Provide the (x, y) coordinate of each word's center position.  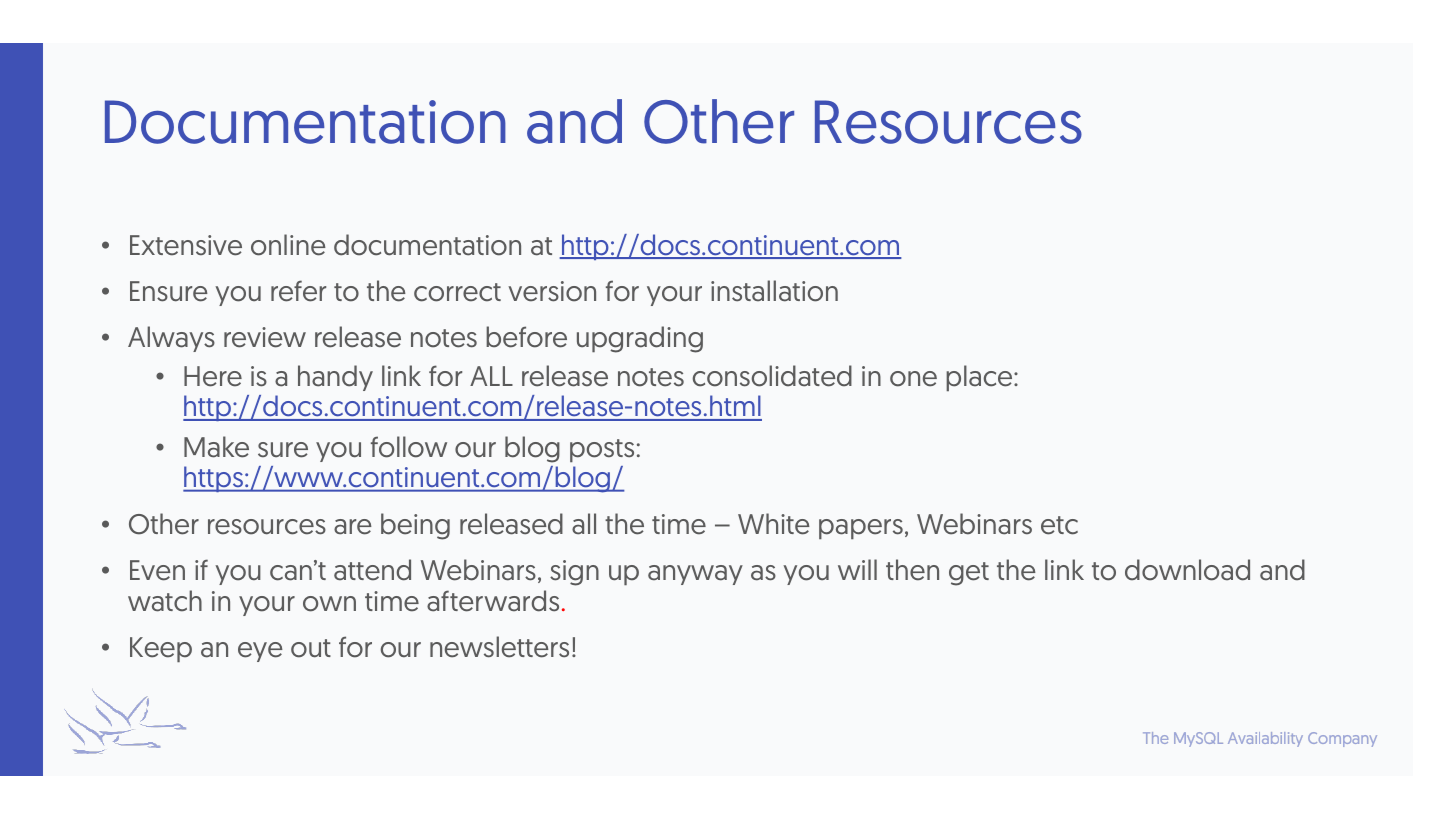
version (552, 291)
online (288, 245)
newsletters (499, 647)
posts (602, 450)
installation (774, 291)
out (311, 648)
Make (216, 447)
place (980, 378)
